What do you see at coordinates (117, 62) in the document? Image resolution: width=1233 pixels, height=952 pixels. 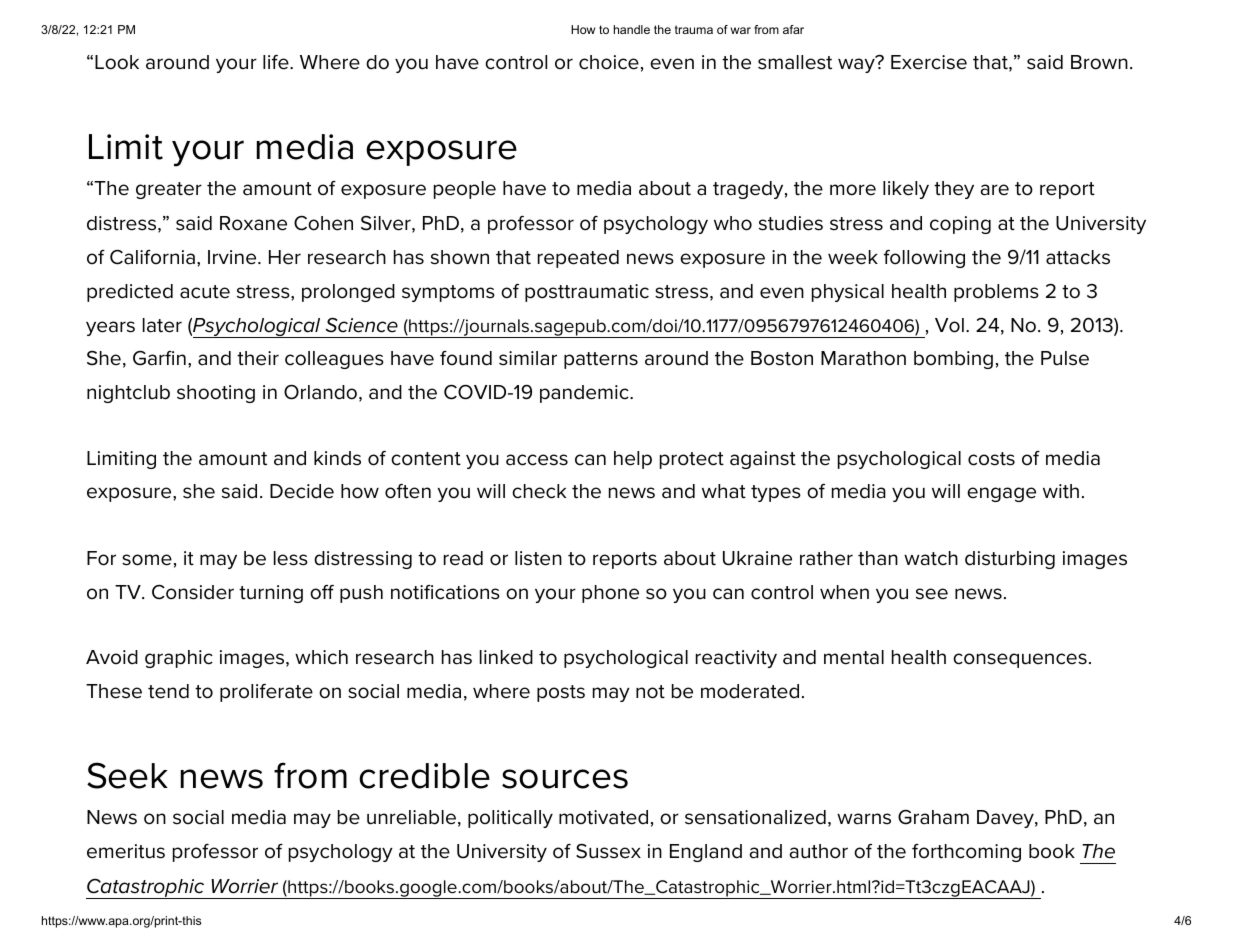 I see `Look` at bounding box center [117, 62].
